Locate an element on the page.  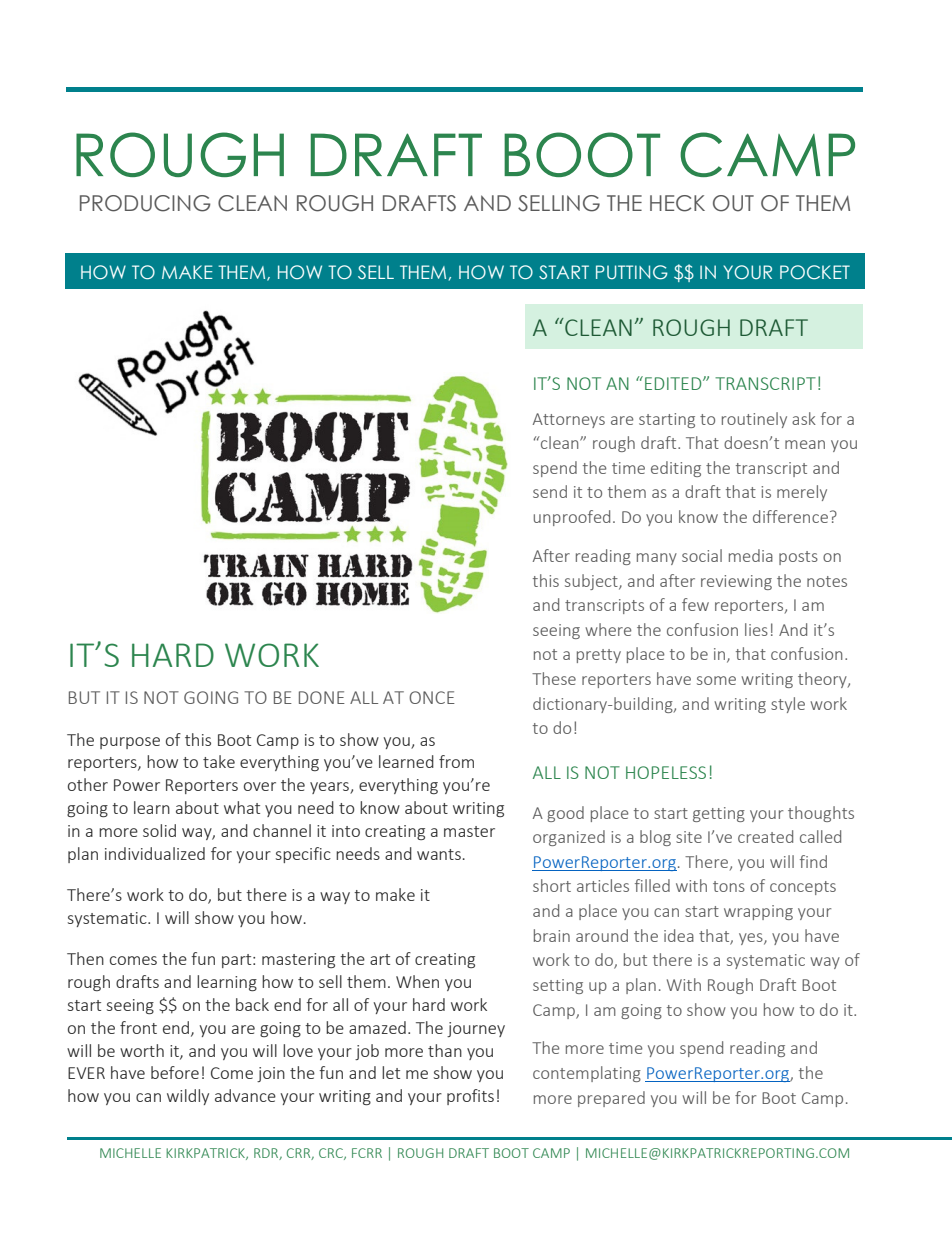
PRODUCING is located at coordinates (145, 203).
